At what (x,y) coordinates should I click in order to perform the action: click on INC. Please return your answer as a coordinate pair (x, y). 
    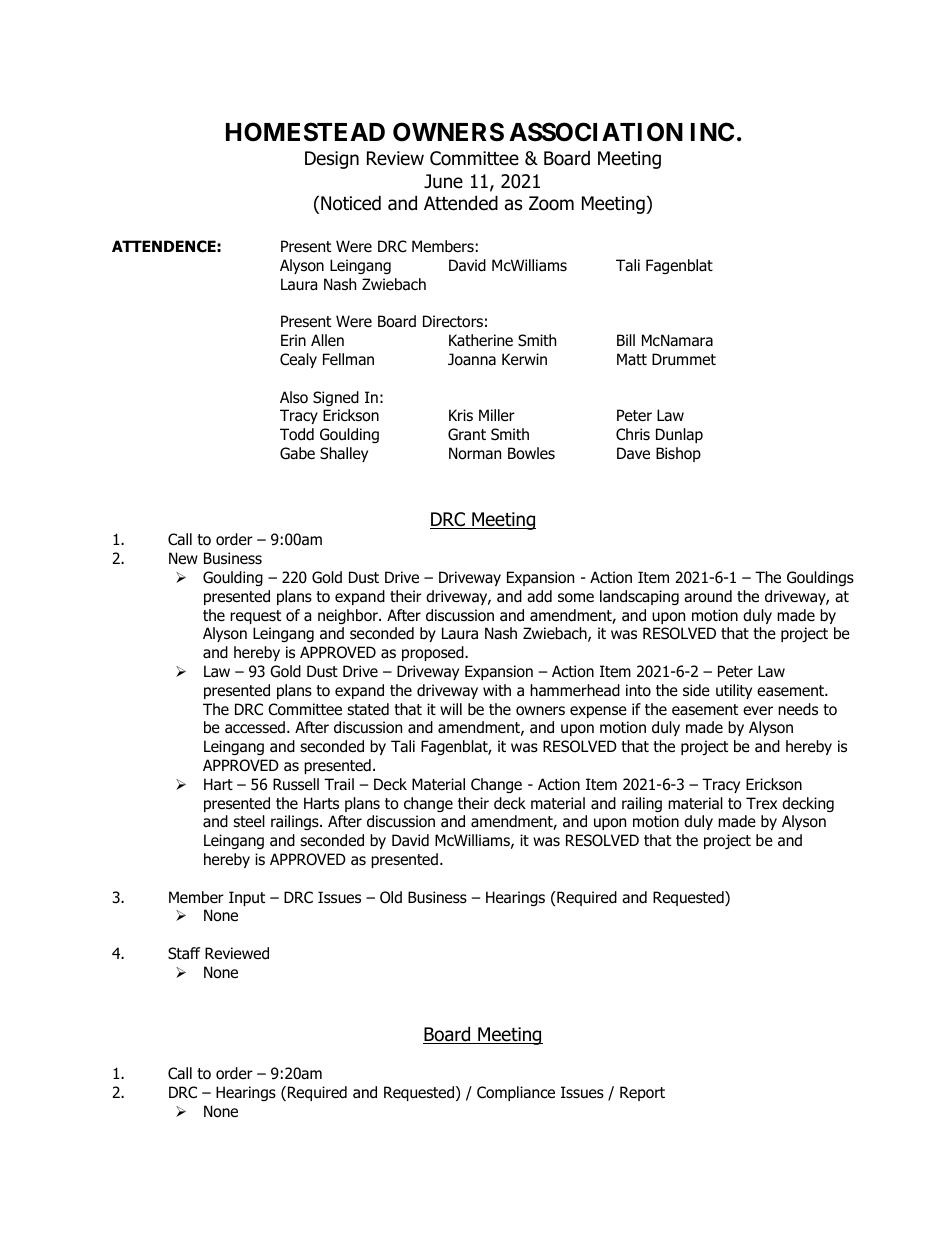
    Looking at the image, I should click on (712, 132).
